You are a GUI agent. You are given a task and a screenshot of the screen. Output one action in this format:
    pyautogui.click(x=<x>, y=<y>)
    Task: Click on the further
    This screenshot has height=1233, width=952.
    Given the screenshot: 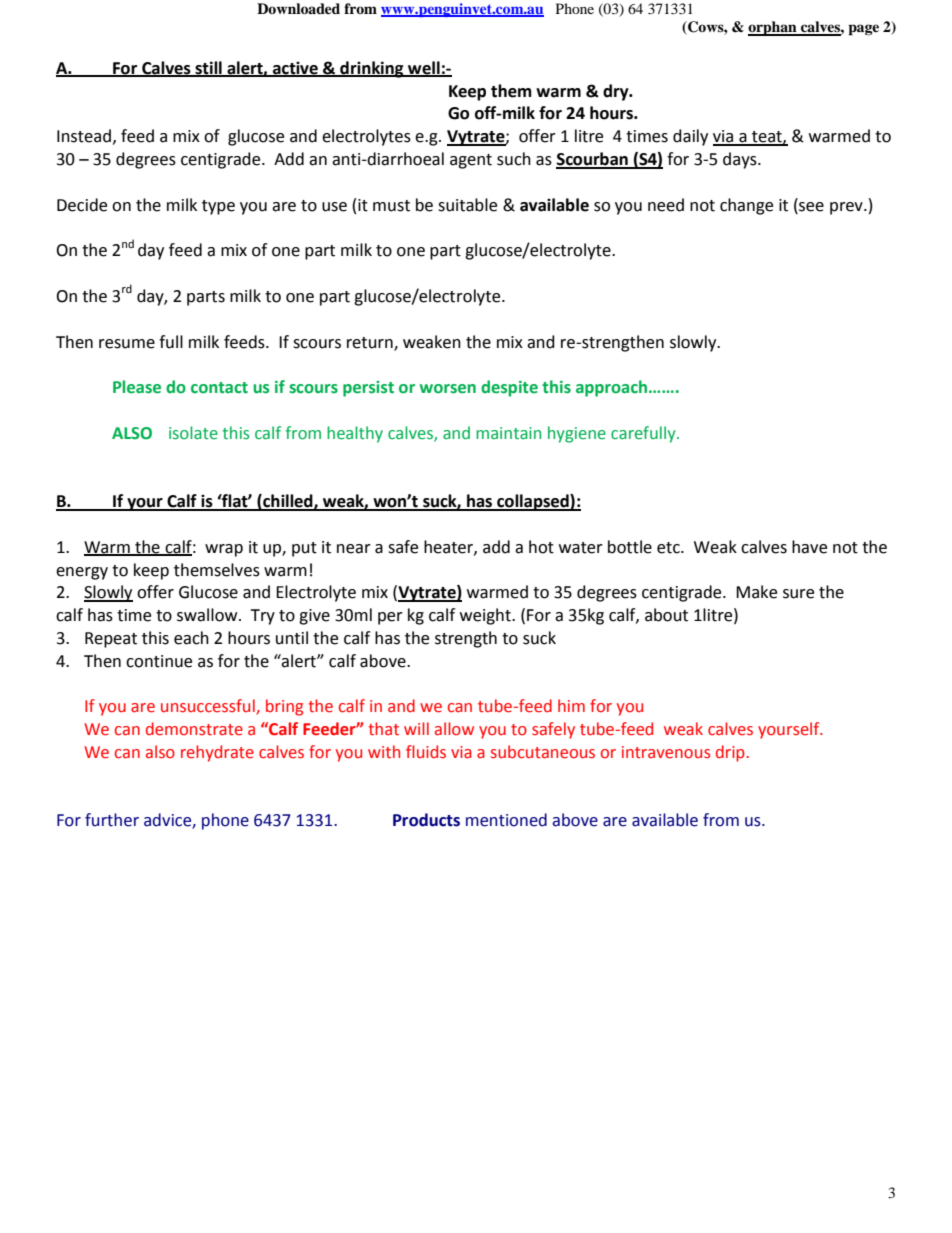 What is the action you would take?
    pyautogui.click(x=112, y=820)
